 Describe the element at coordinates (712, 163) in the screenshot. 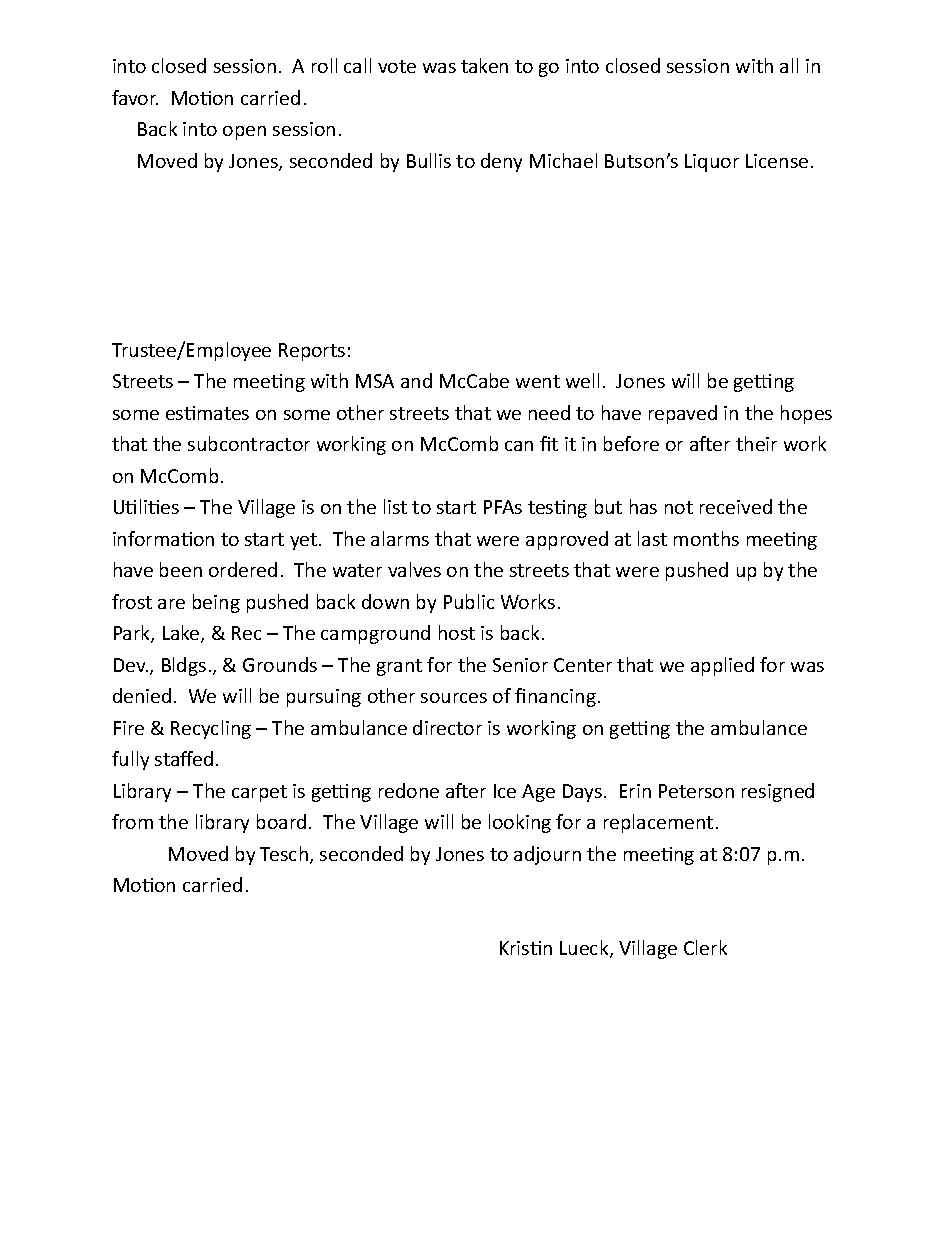

I see `Liquor` at that location.
